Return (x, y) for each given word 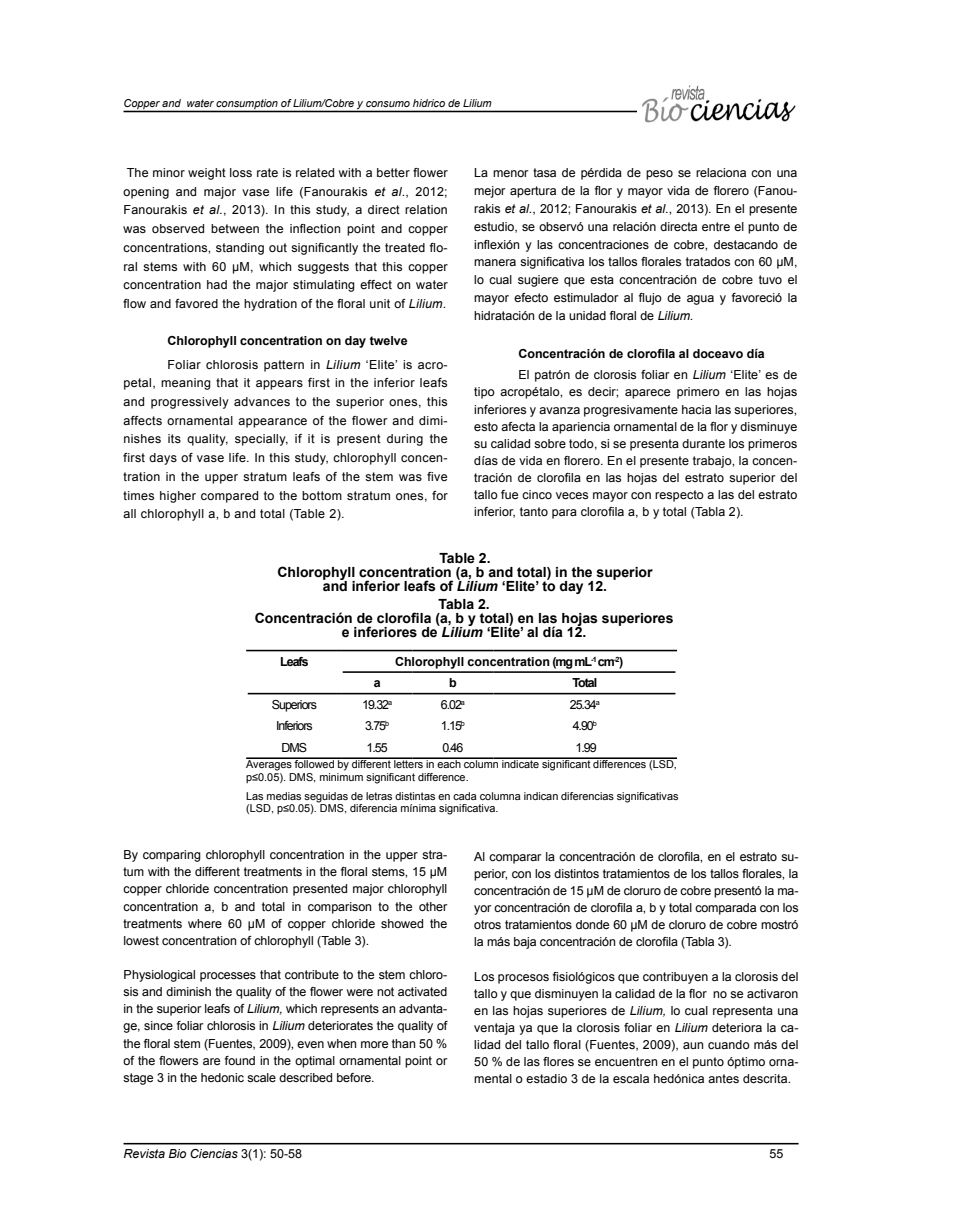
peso (659, 175)
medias (284, 796)
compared (229, 497)
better (393, 172)
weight (207, 174)
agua (700, 300)
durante (703, 443)
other (433, 906)
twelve (388, 340)
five (437, 476)
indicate (520, 763)
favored (196, 303)
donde (592, 924)
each (449, 763)
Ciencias (214, 1153)
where (205, 923)
